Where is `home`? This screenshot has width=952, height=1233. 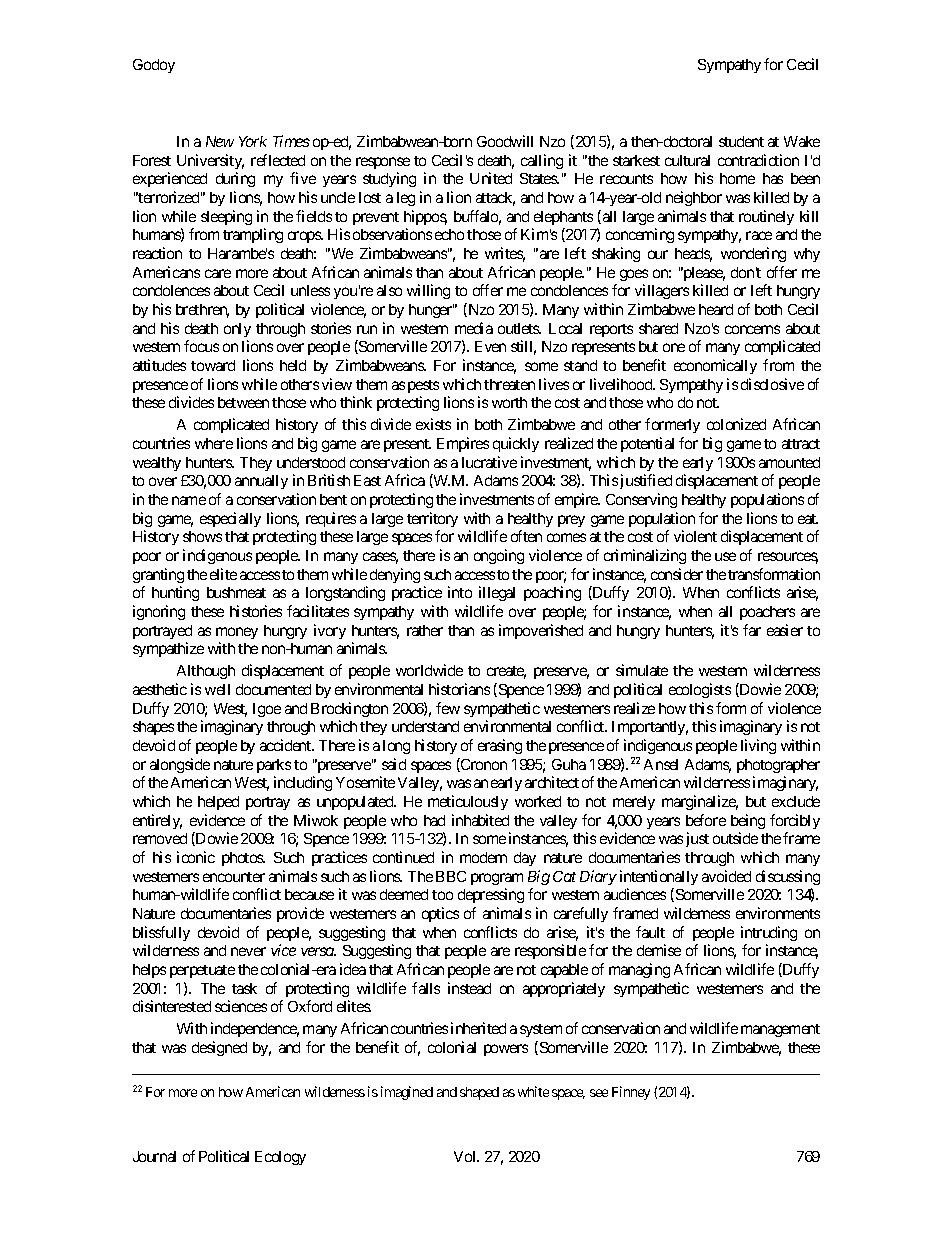
home is located at coordinates (737, 178).
